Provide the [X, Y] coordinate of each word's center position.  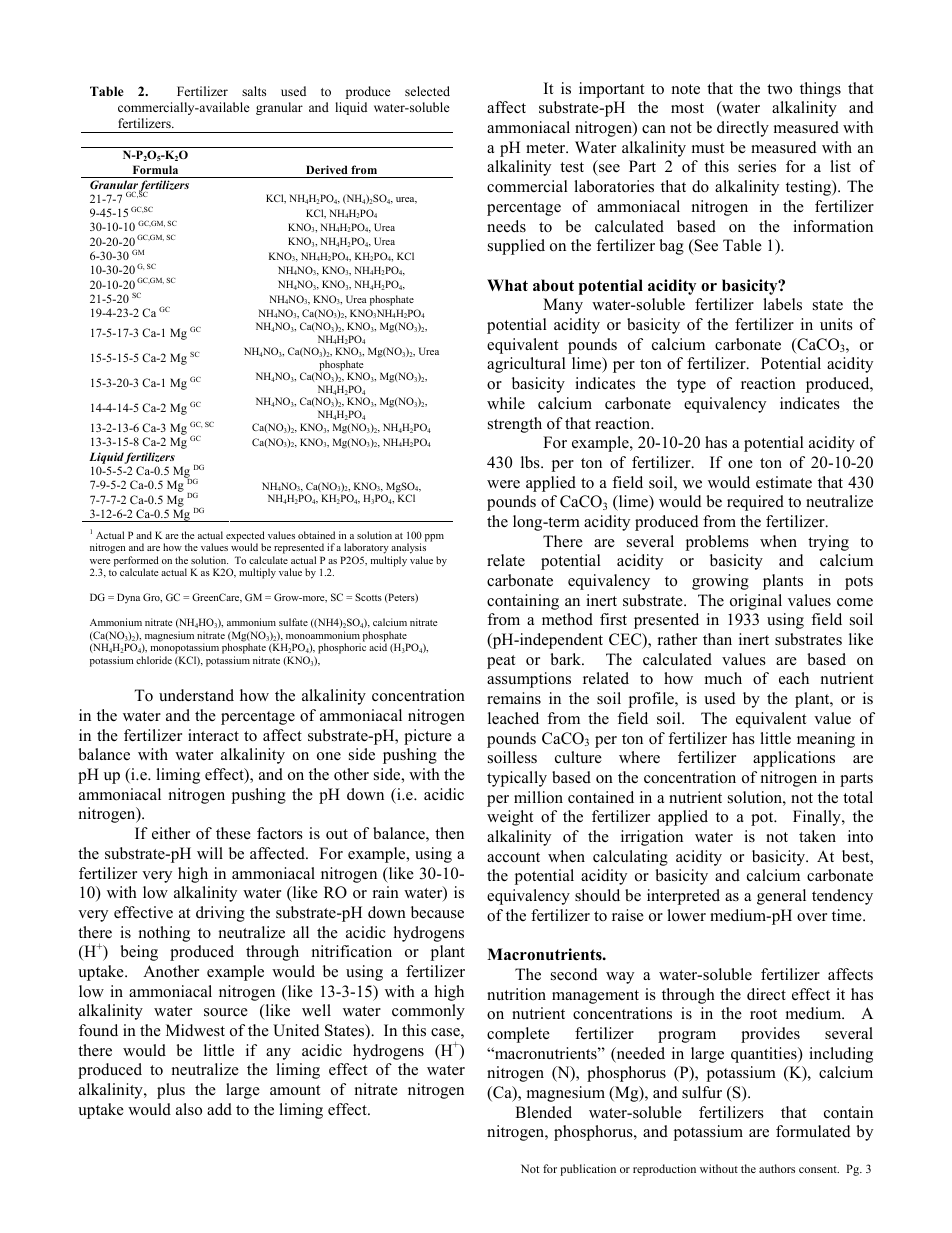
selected [427, 91]
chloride [154, 660]
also [189, 1109]
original [756, 602]
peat [501, 662]
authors [777, 1168]
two [779, 89]
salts [254, 91]
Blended [543, 1112]
